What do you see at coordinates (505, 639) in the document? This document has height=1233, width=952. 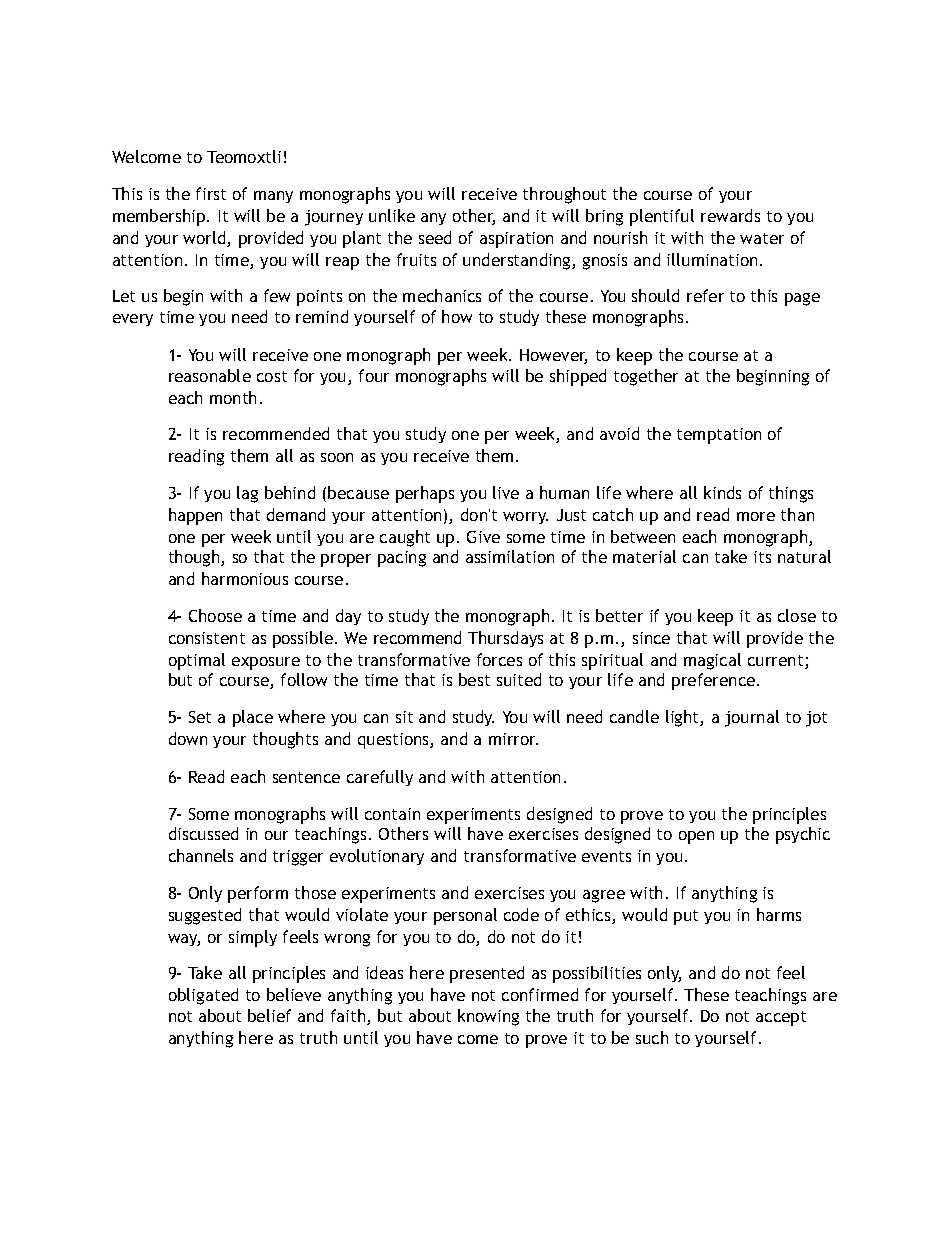 I see `Thursdays` at bounding box center [505, 639].
